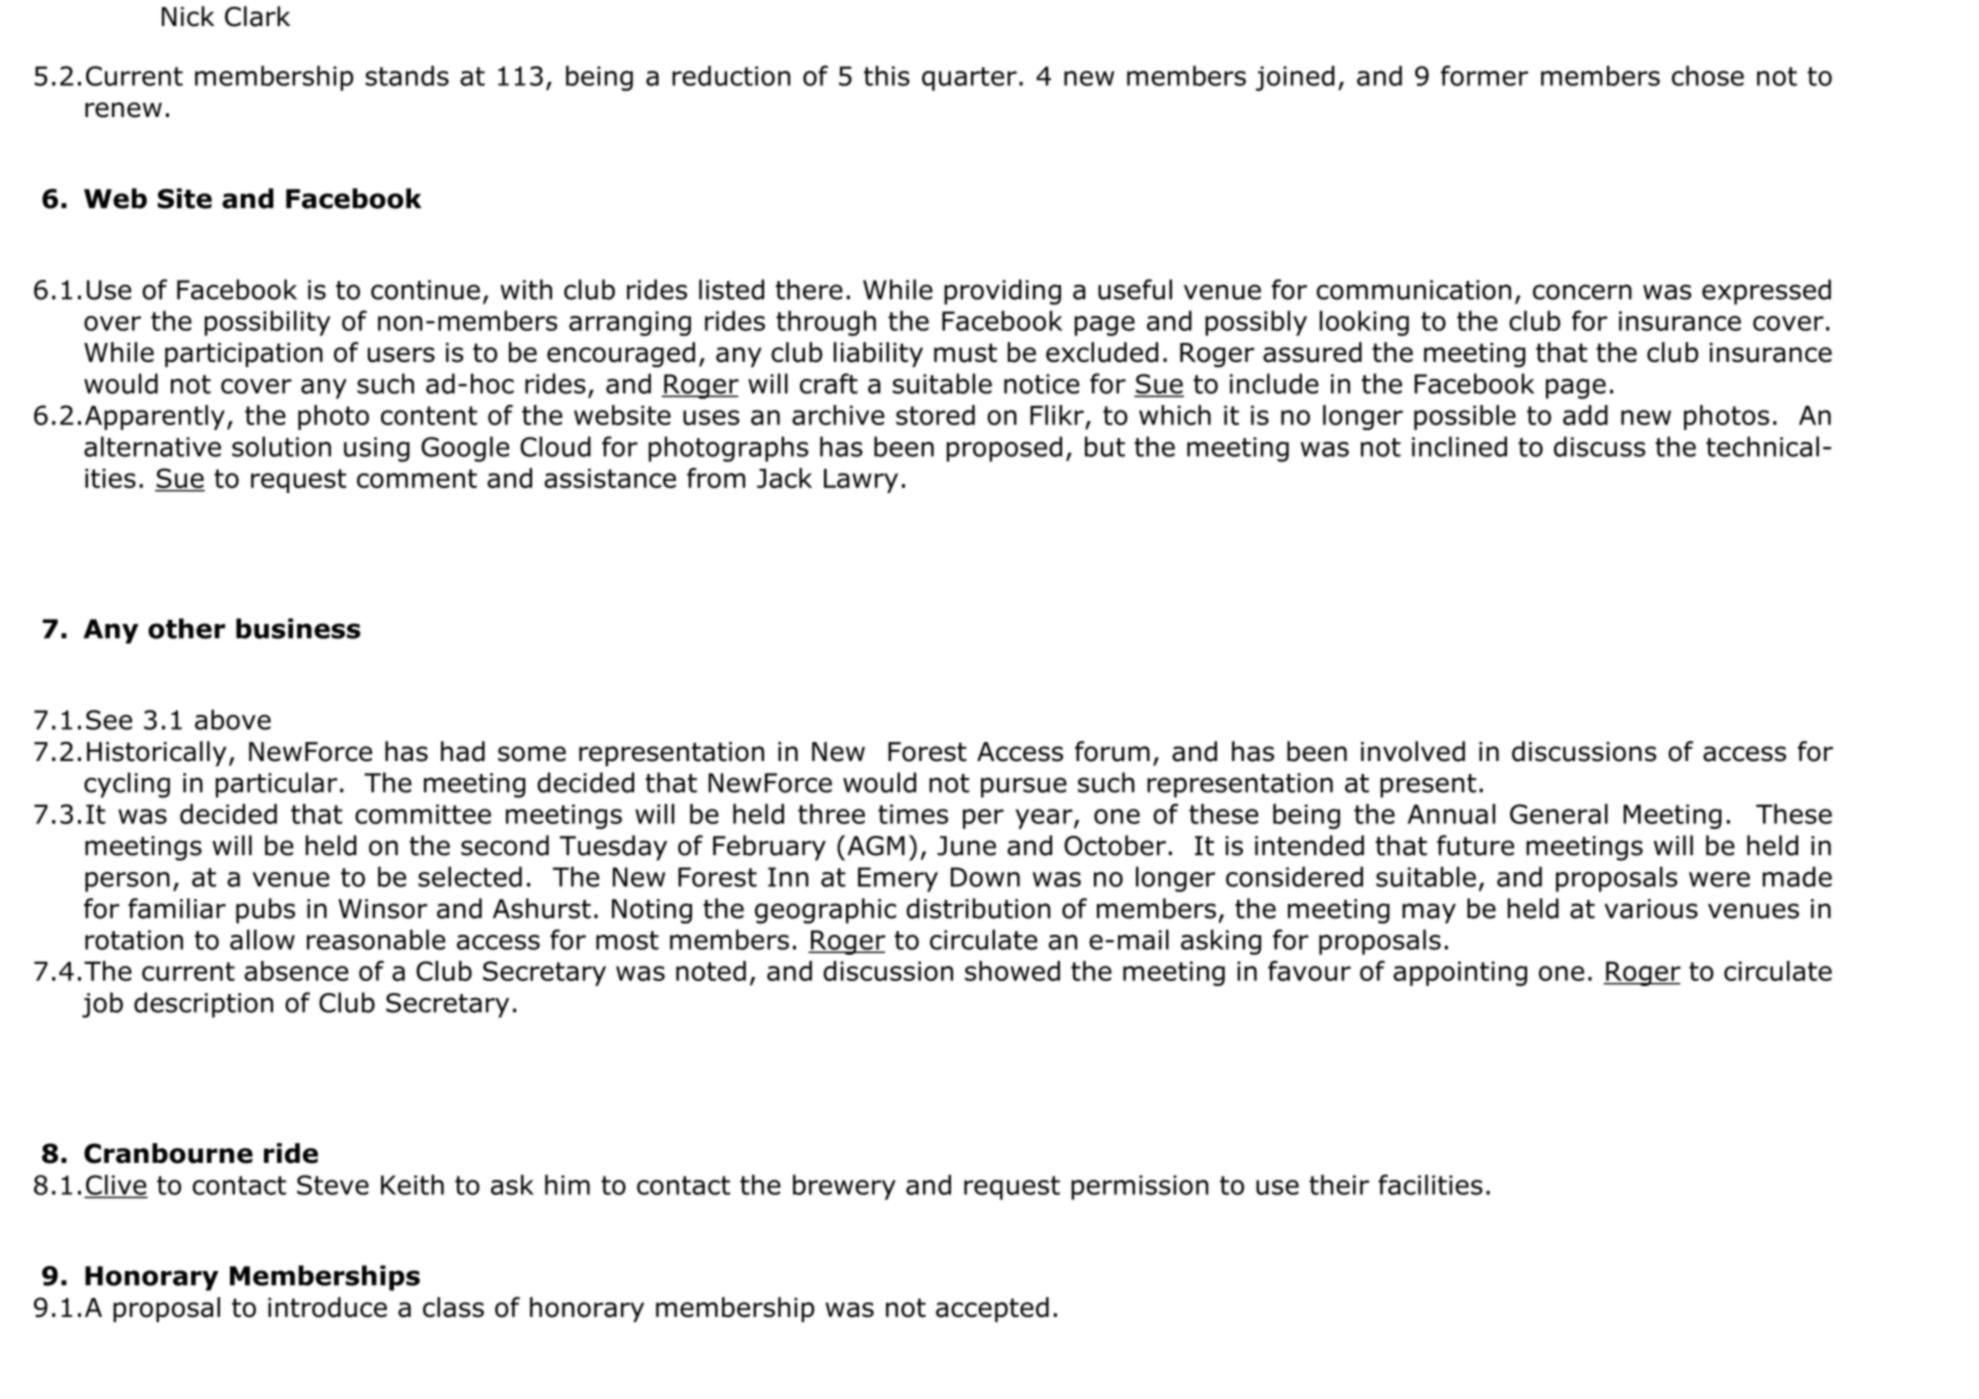  Describe the element at coordinates (1651, 909) in the screenshot. I see `various` at that location.
